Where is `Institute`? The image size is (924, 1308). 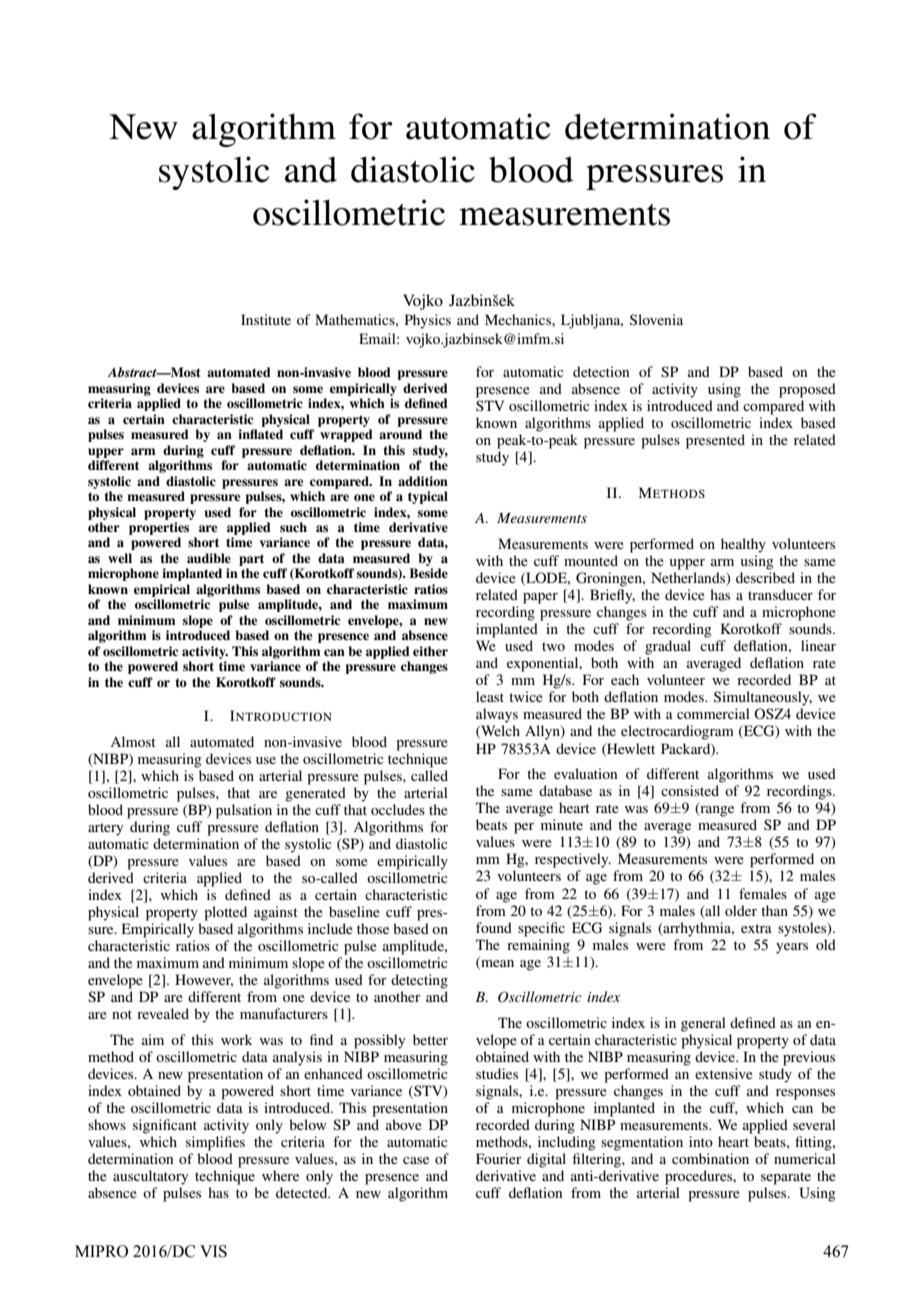 Institute is located at coordinates (266, 319).
